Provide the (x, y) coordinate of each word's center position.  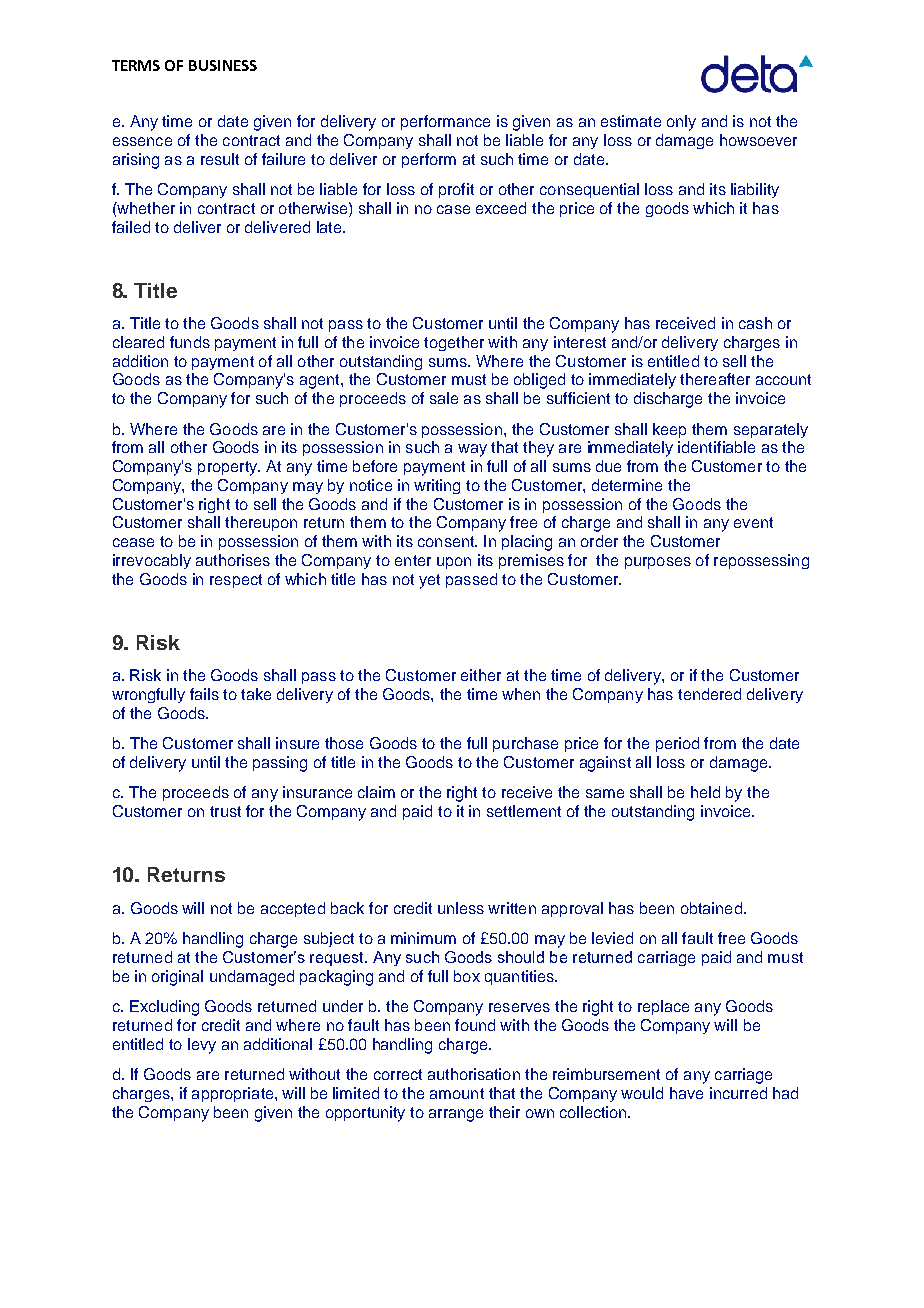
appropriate (234, 1094)
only (681, 123)
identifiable (716, 447)
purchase (525, 744)
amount (457, 1093)
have (686, 1093)
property (229, 468)
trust (225, 811)
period (677, 744)
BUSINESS (223, 65)
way (472, 450)
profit (456, 190)
